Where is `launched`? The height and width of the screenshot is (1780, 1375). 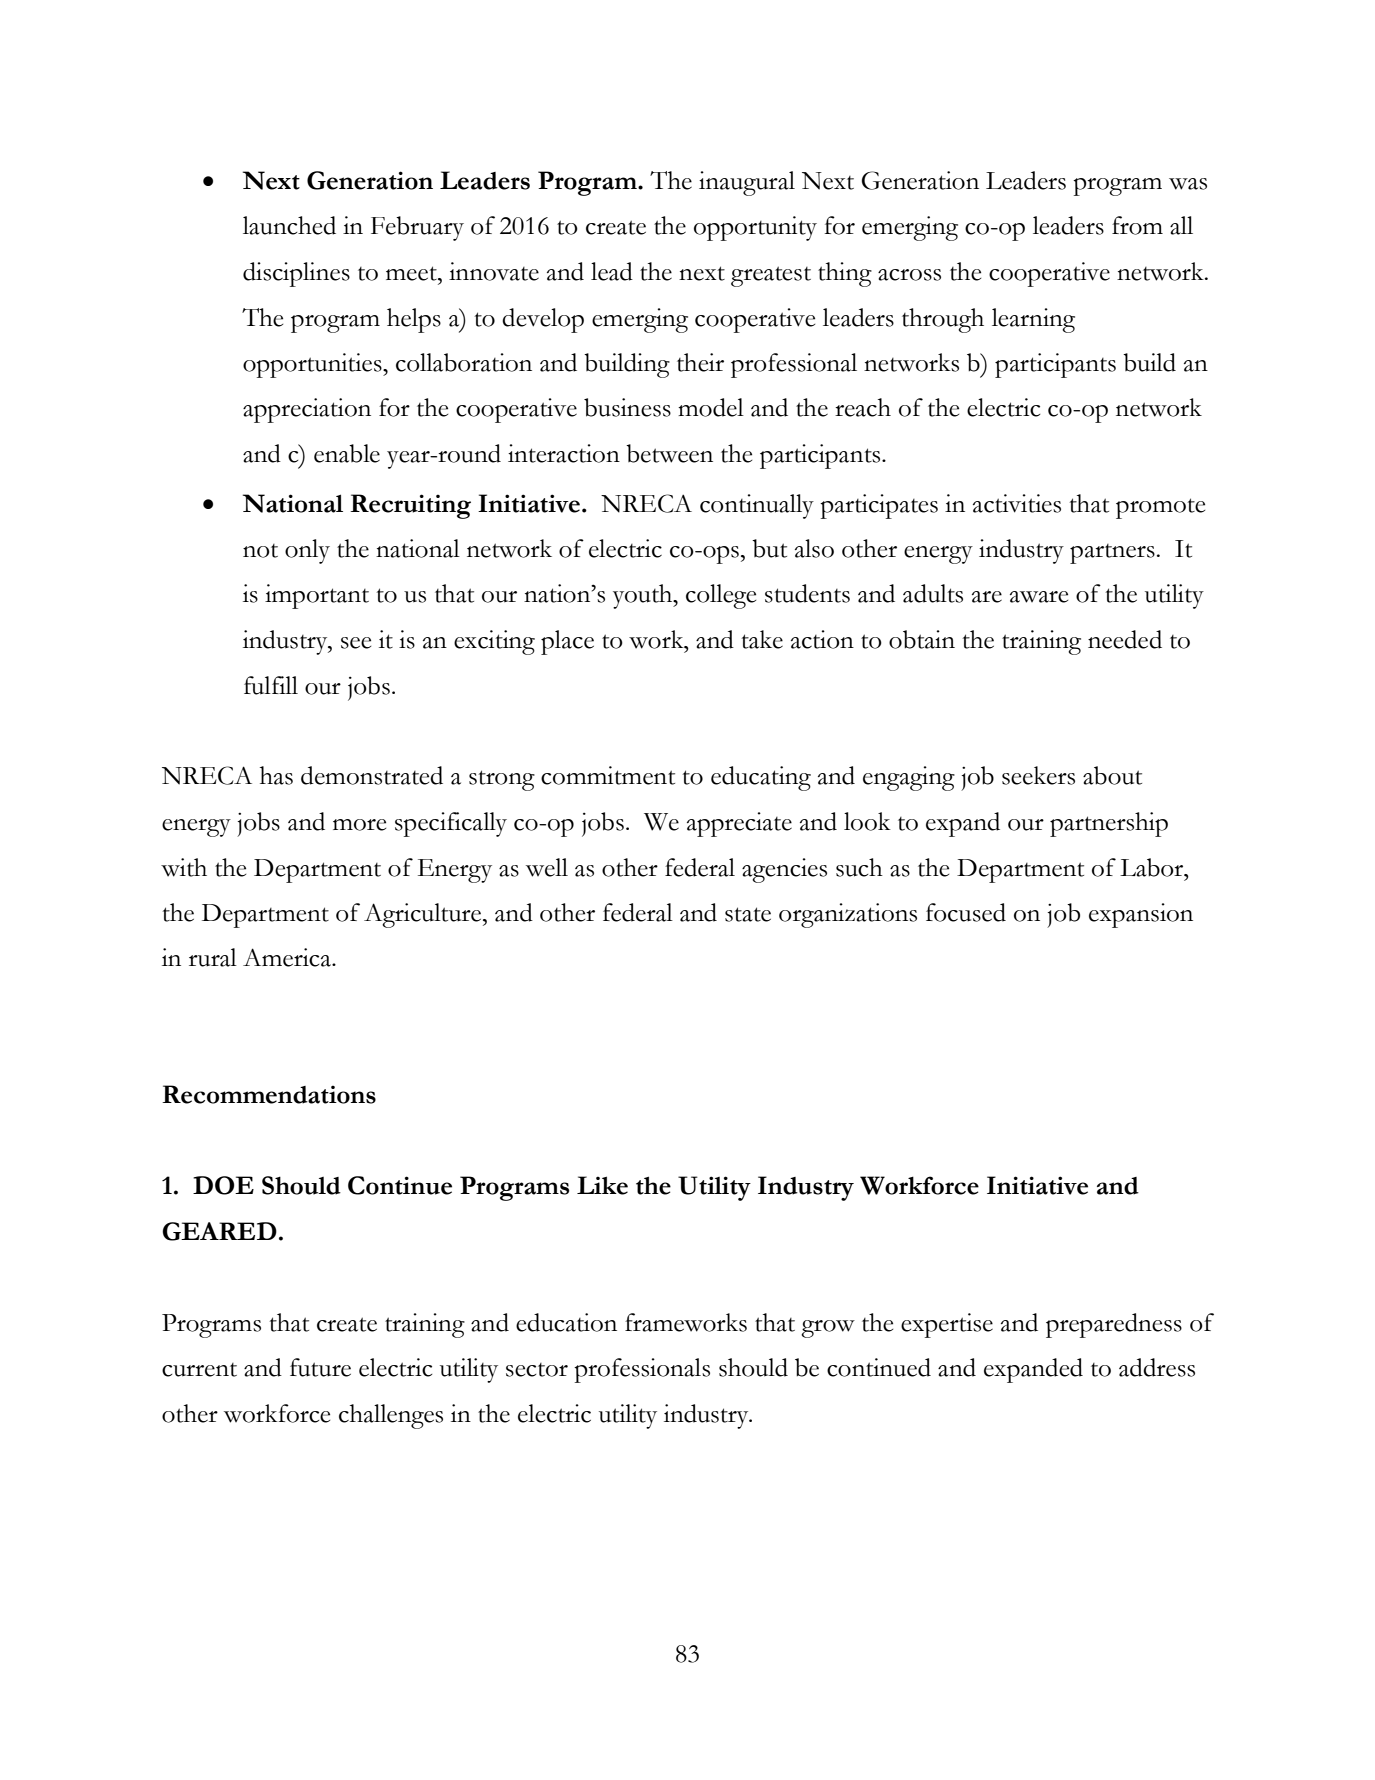
launched is located at coordinates (289, 225).
